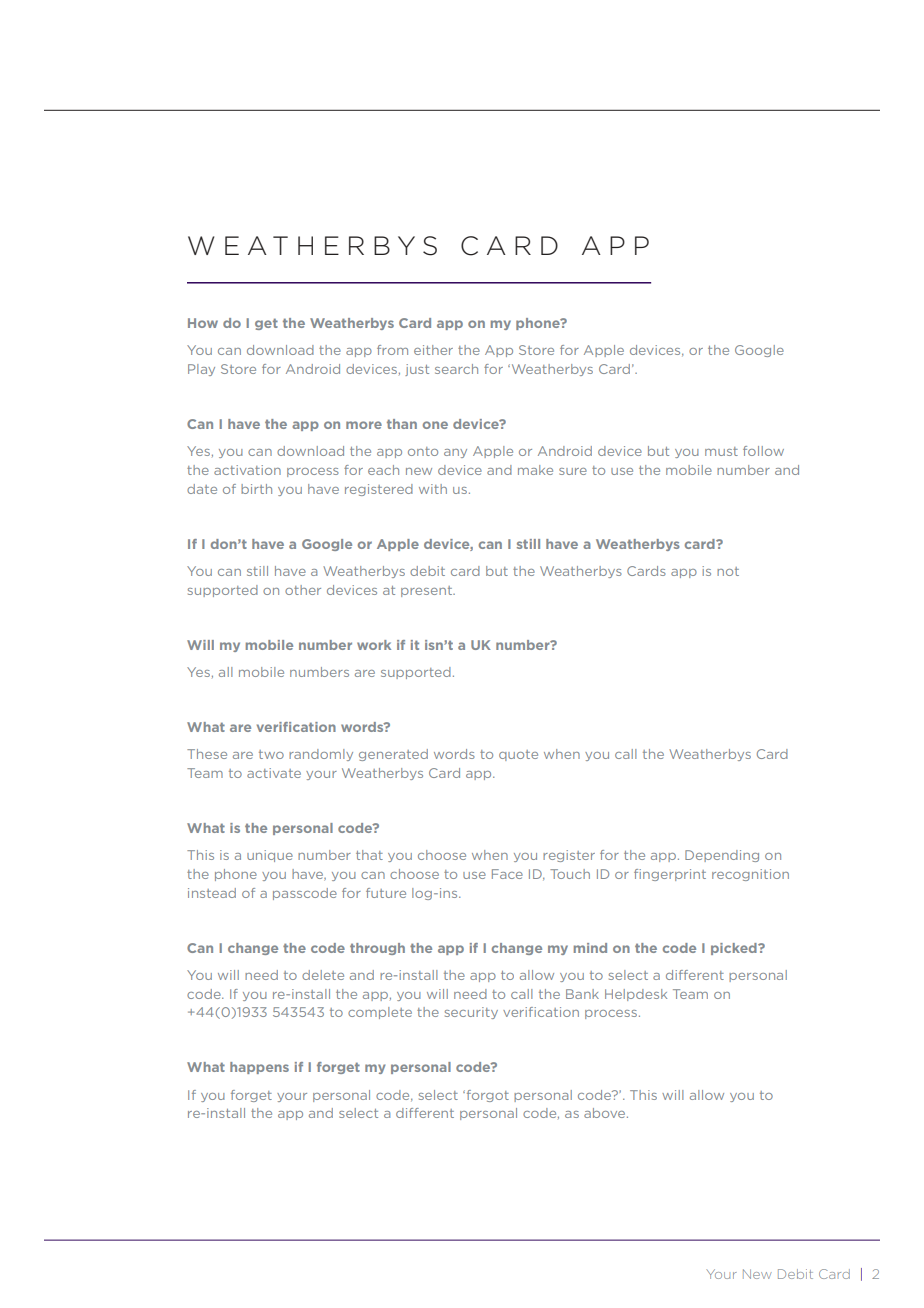 The image size is (924, 1308). What do you see at coordinates (670, 875) in the page?
I see `fingerprint` at bounding box center [670, 875].
